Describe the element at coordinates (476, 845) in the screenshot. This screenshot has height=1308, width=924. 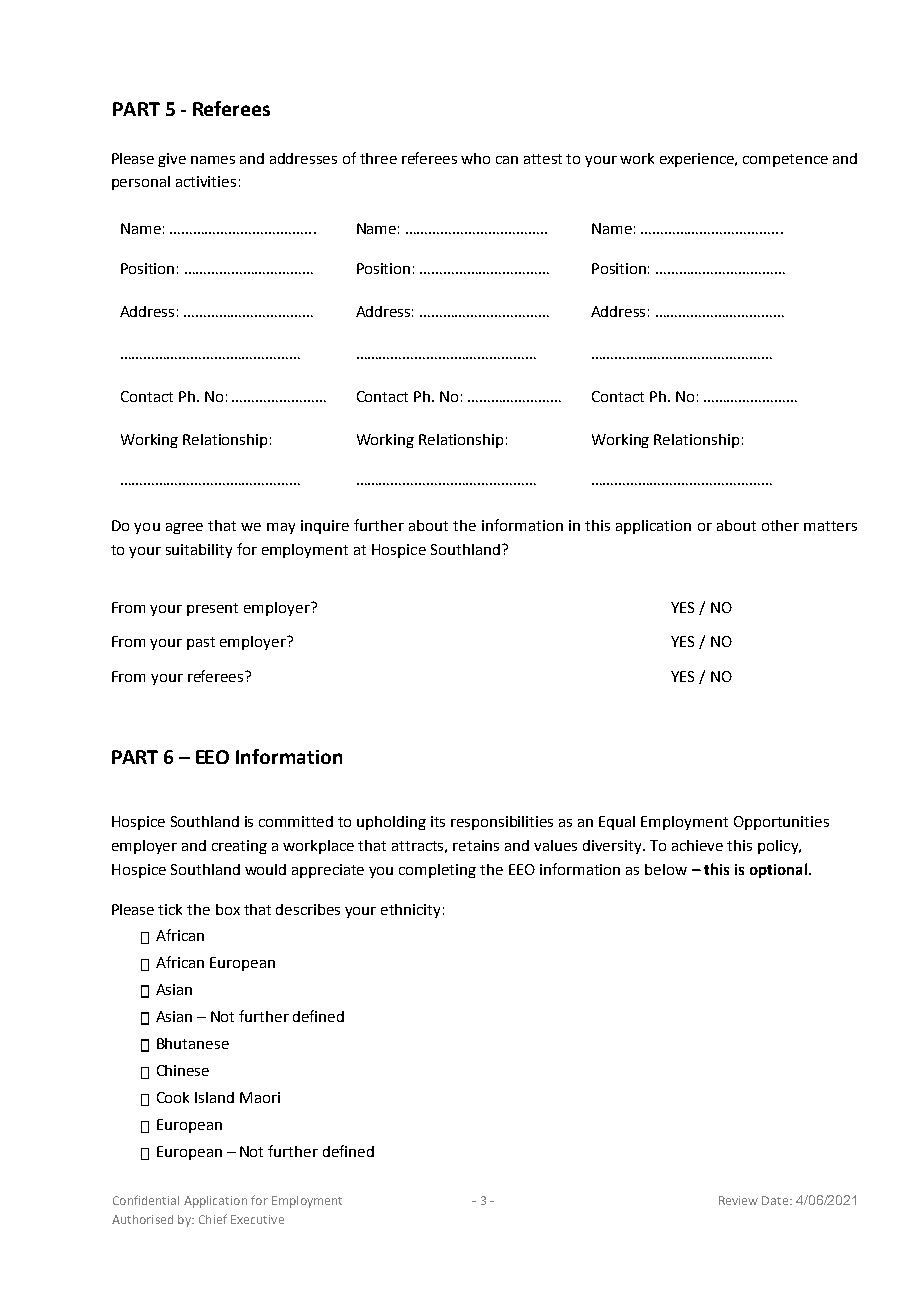
I see `retains` at that location.
